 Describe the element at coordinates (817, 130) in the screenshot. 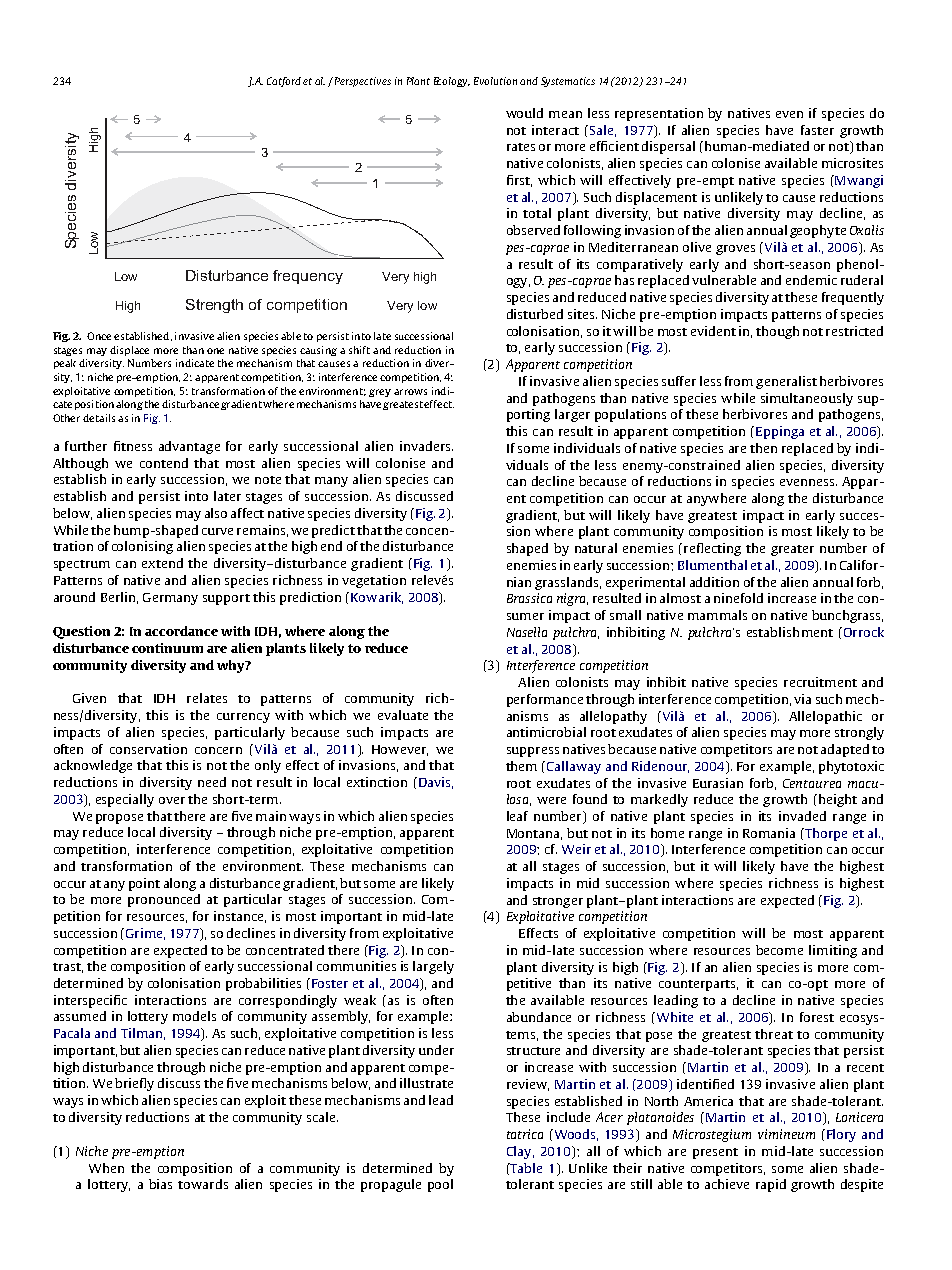

I see `faster` at that location.
